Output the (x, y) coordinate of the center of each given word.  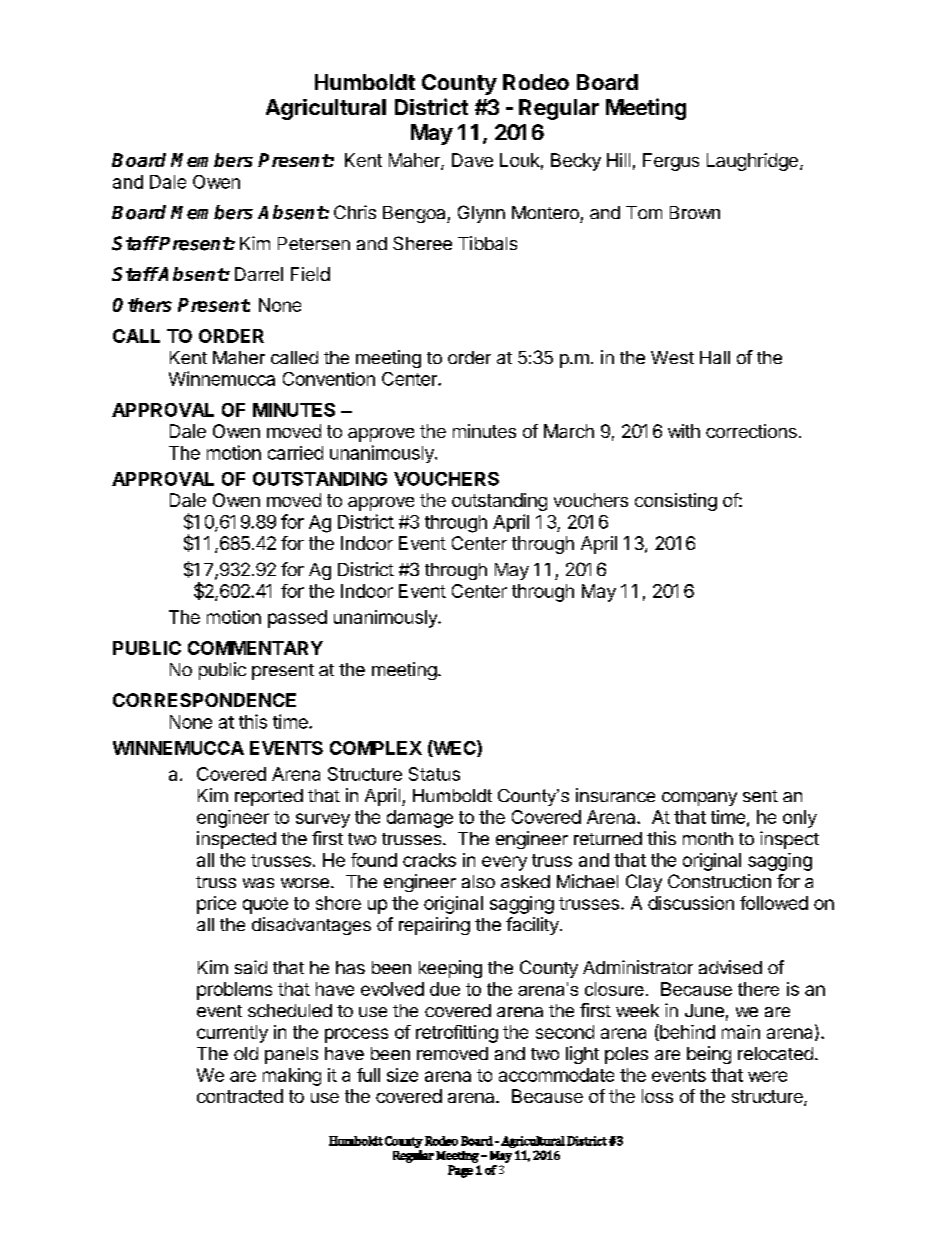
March (569, 431)
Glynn (481, 214)
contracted (240, 1096)
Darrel (259, 274)
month (708, 838)
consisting (676, 502)
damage (420, 819)
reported (269, 797)
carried (295, 453)
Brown (695, 212)
